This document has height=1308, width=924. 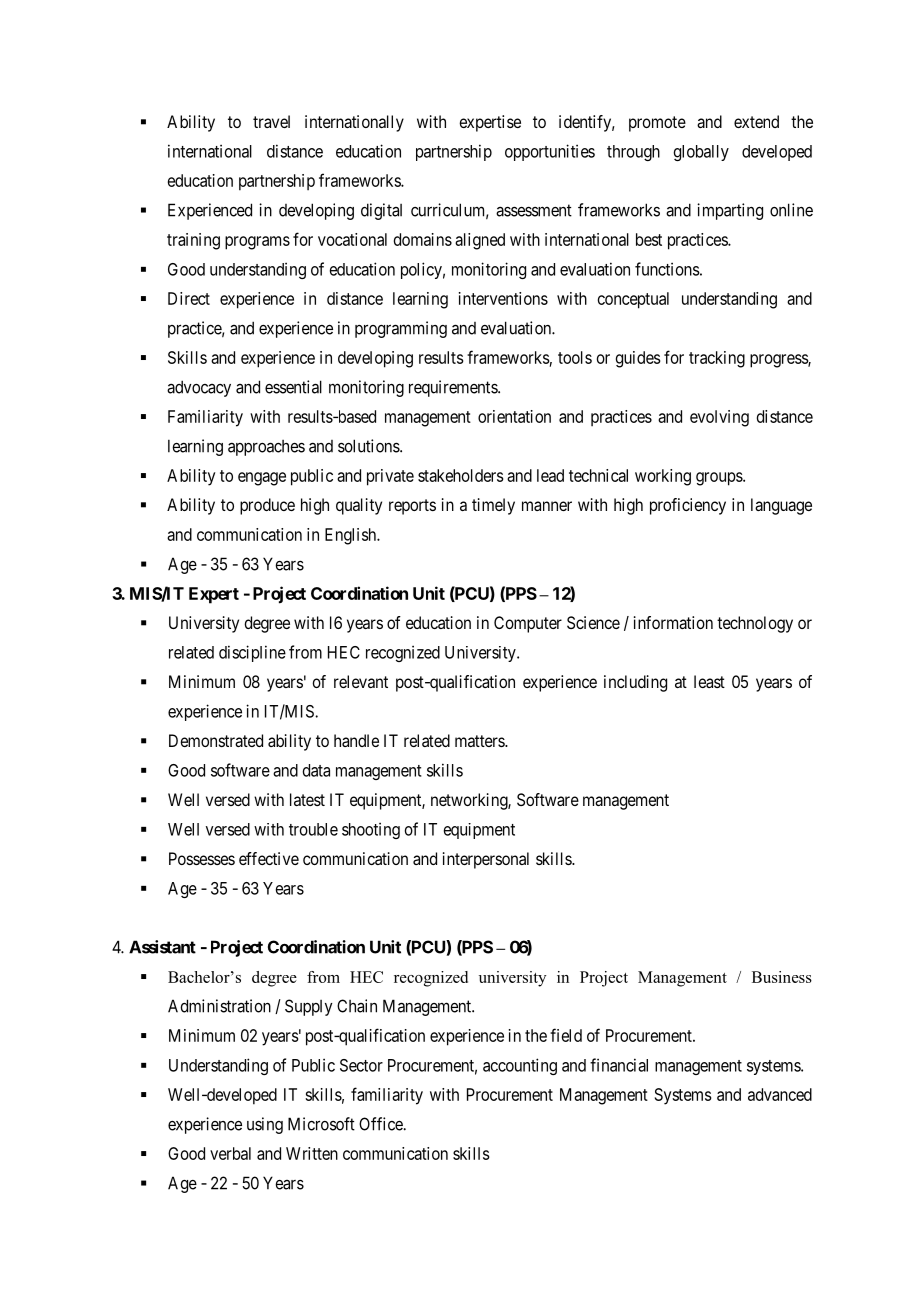 What do you see at coordinates (780, 1094) in the document?
I see `advanced` at bounding box center [780, 1094].
